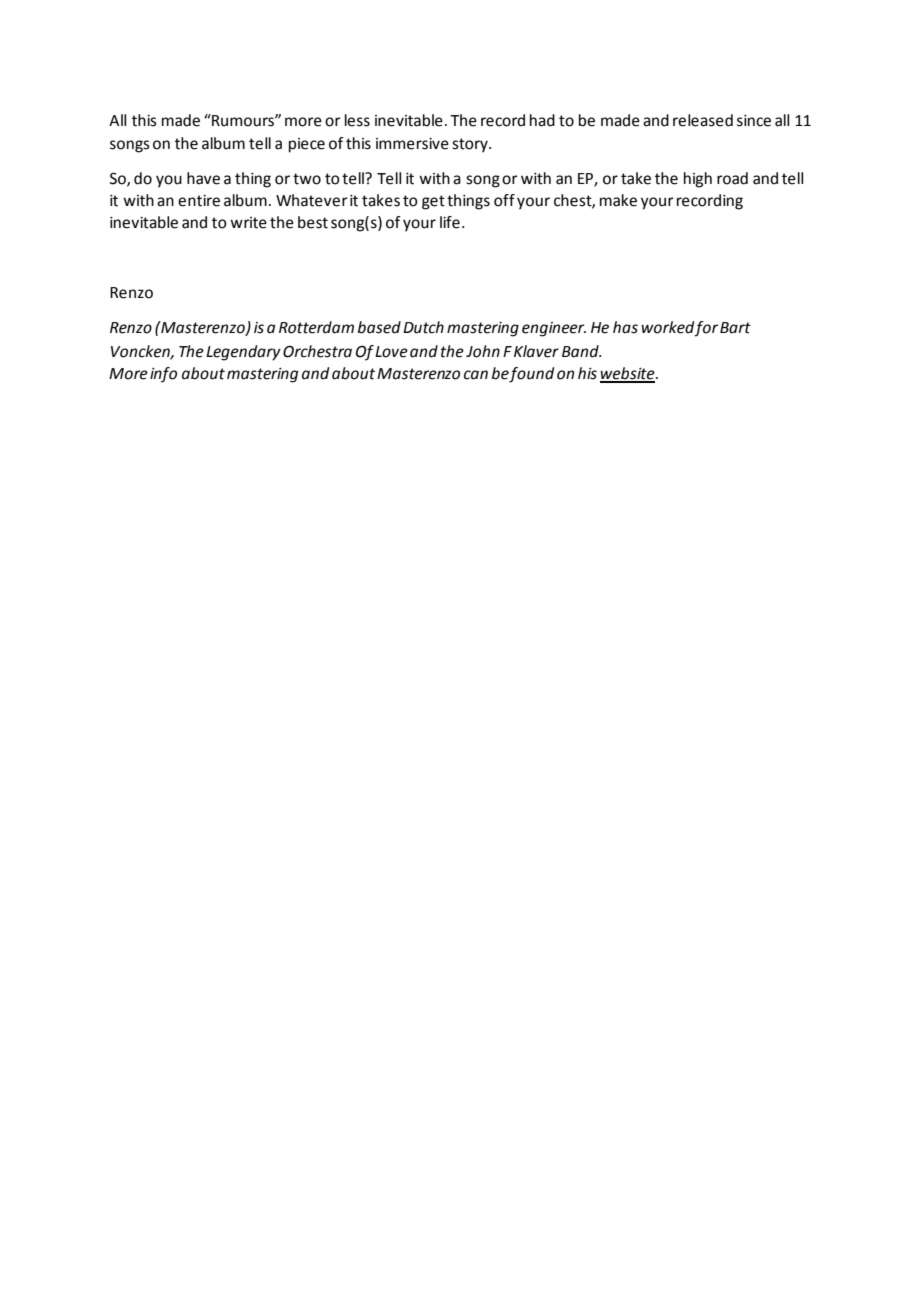  Describe the element at coordinates (163, 375) in the image. I see `info` at that location.
